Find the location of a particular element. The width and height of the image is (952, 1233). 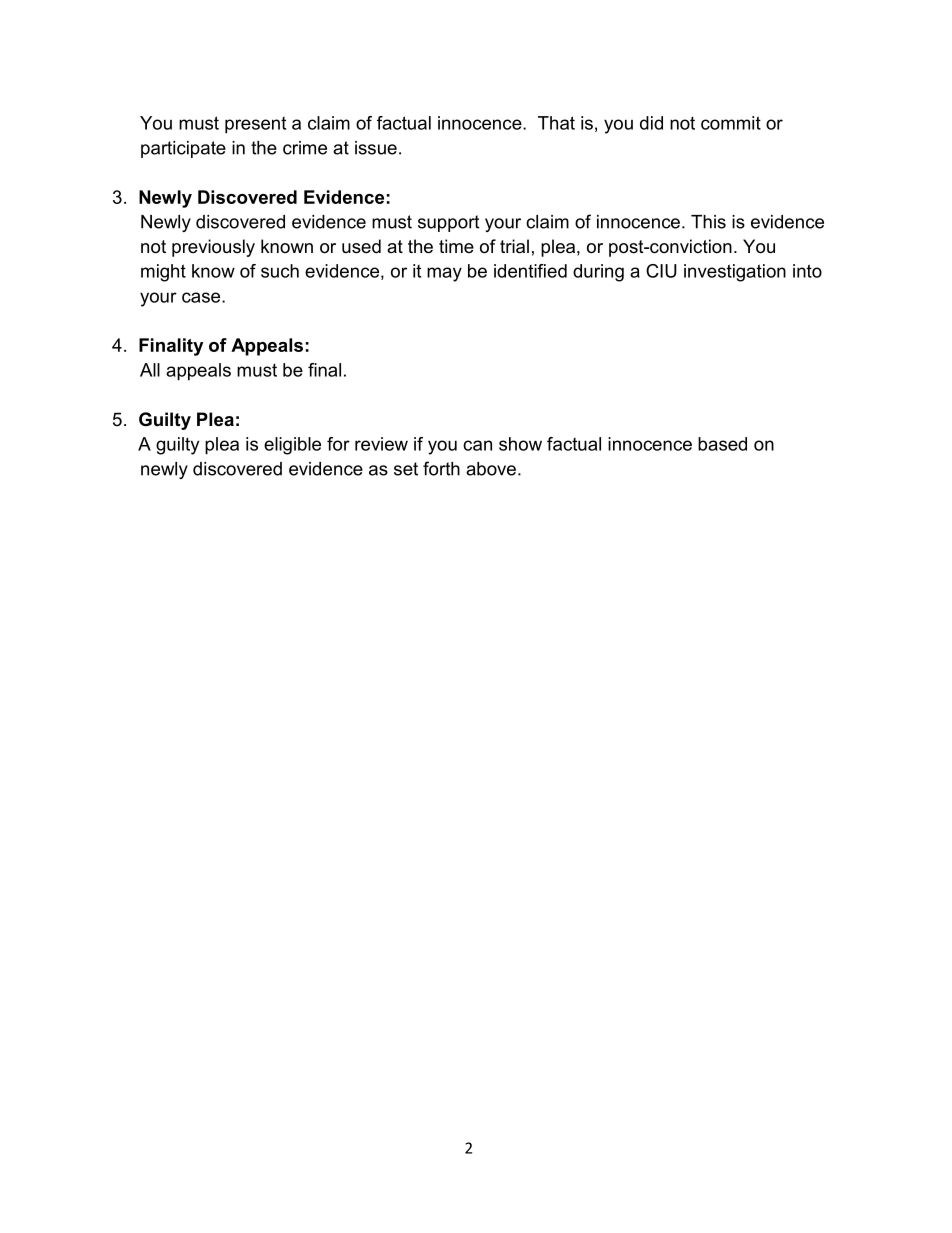

This is located at coordinates (708, 222).
